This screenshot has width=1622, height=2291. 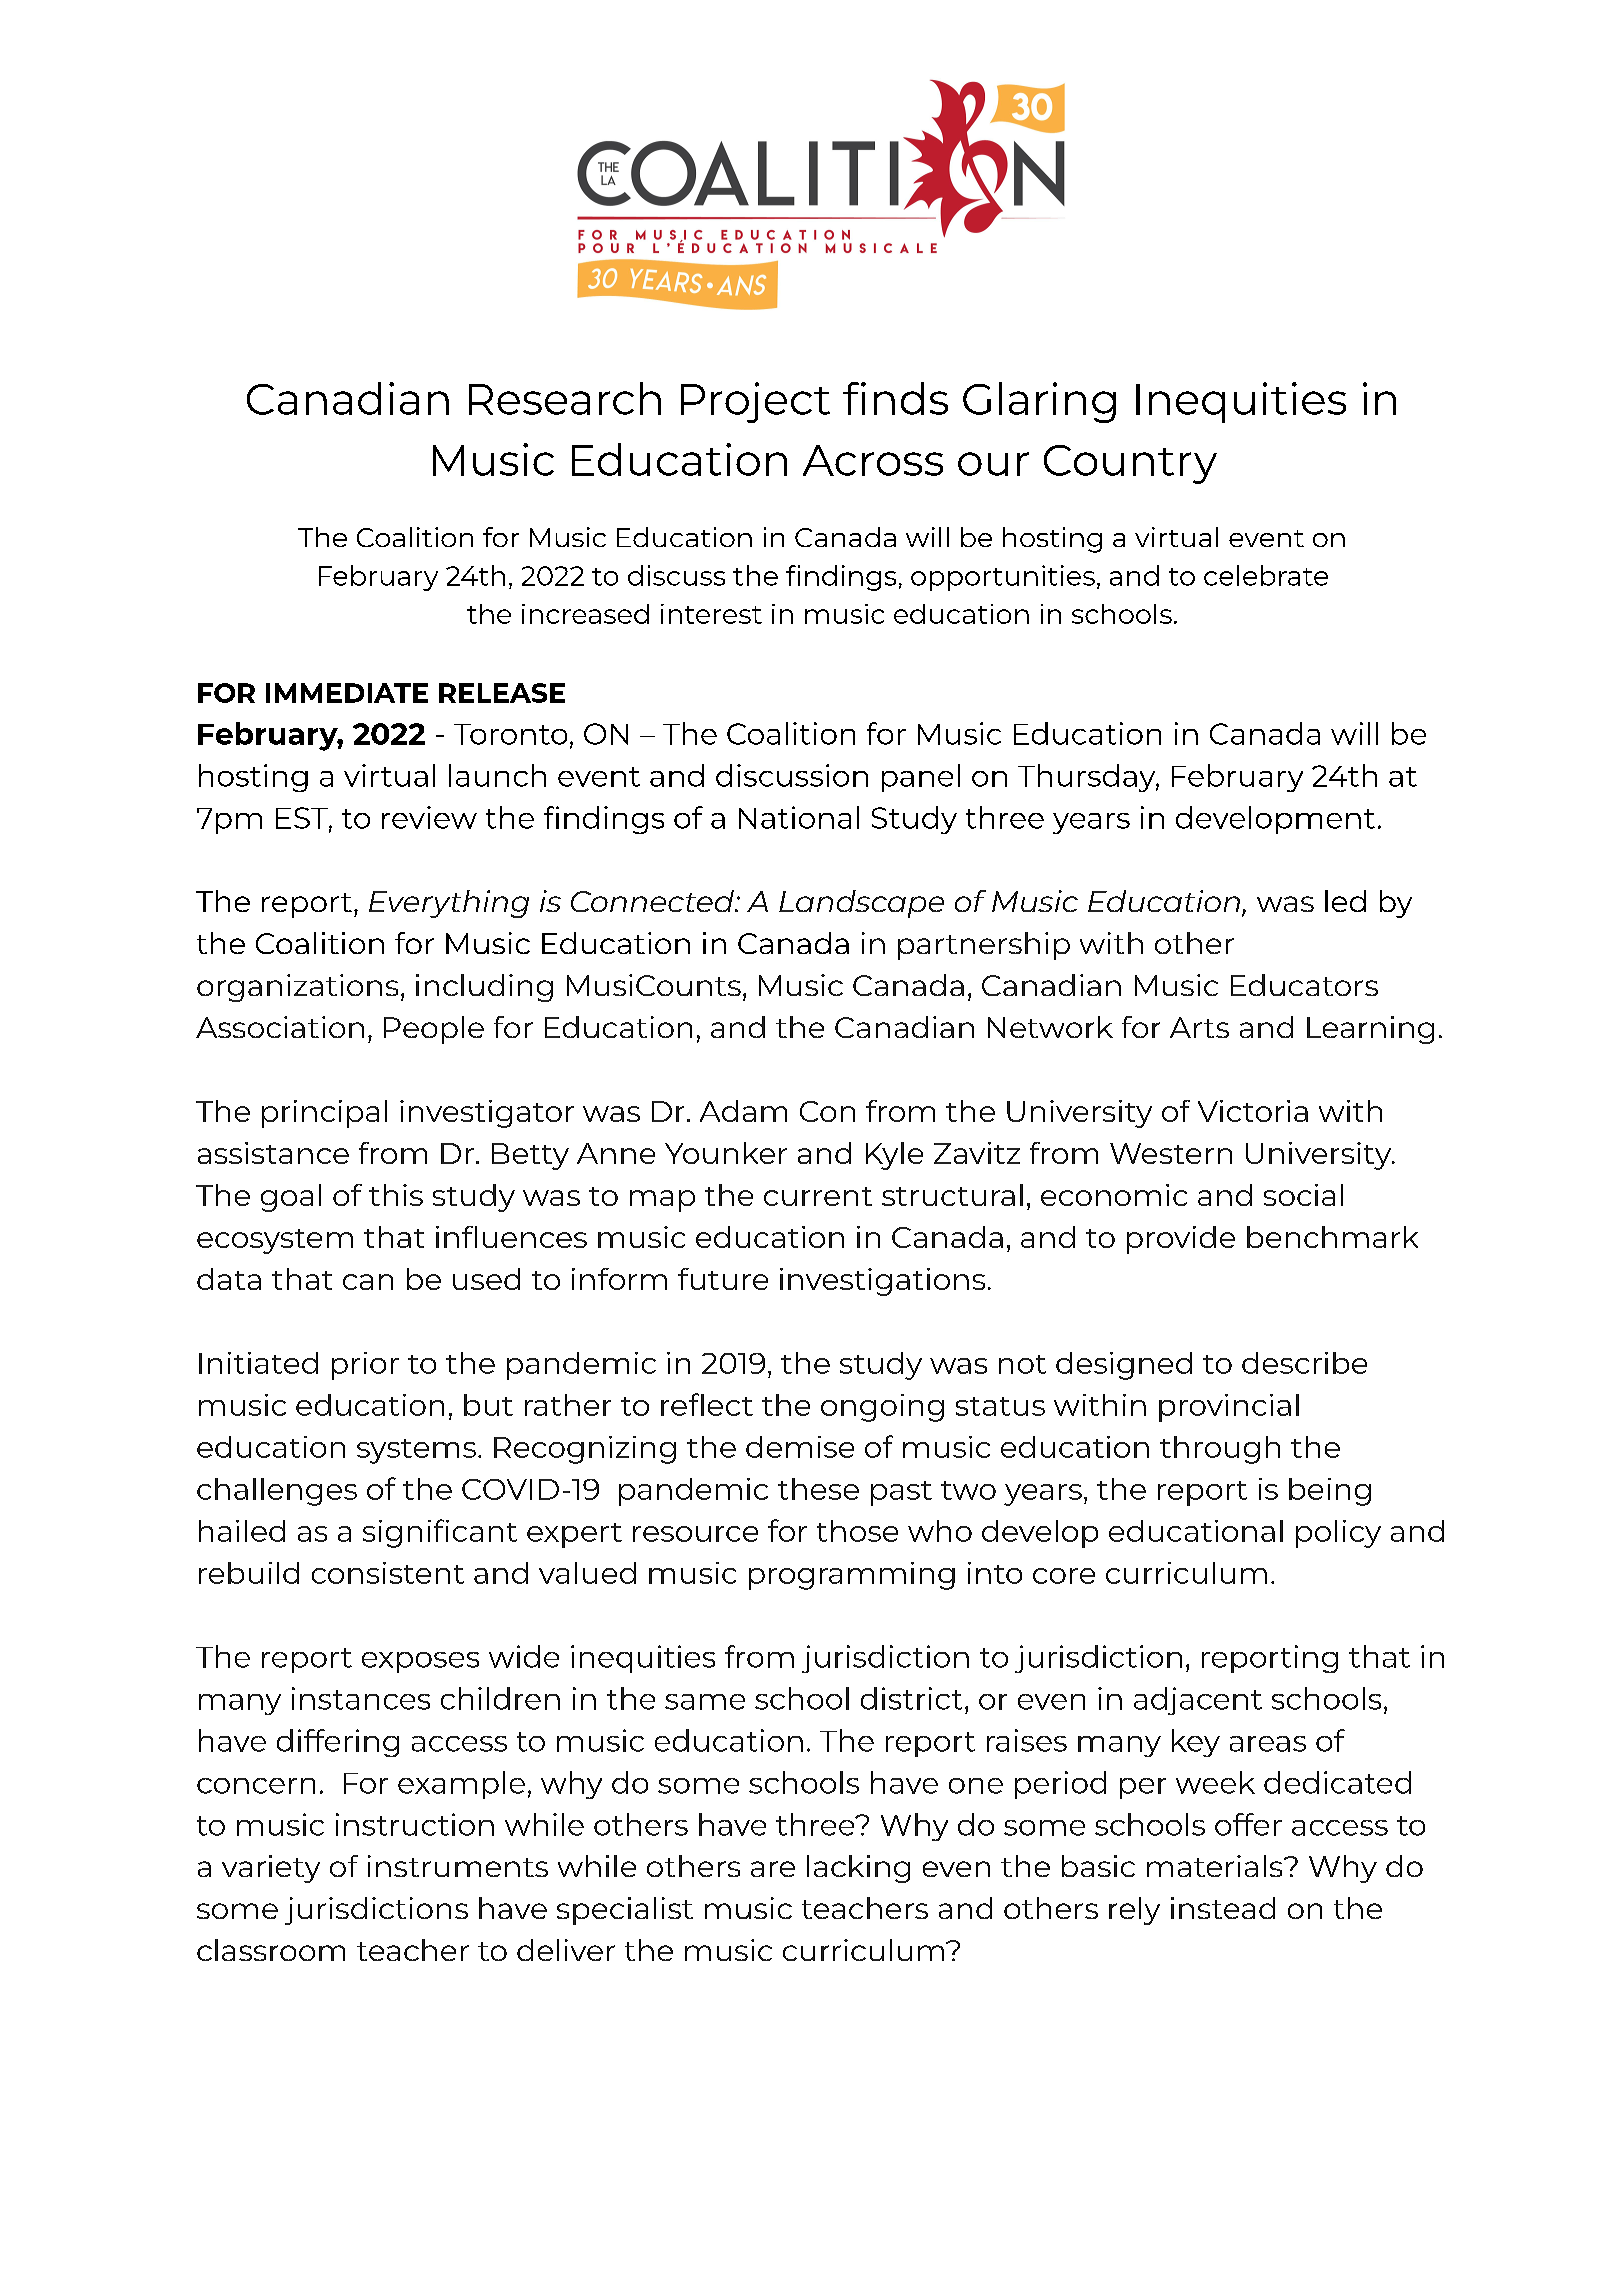 I want to click on Project, so click(x=755, y=402).
